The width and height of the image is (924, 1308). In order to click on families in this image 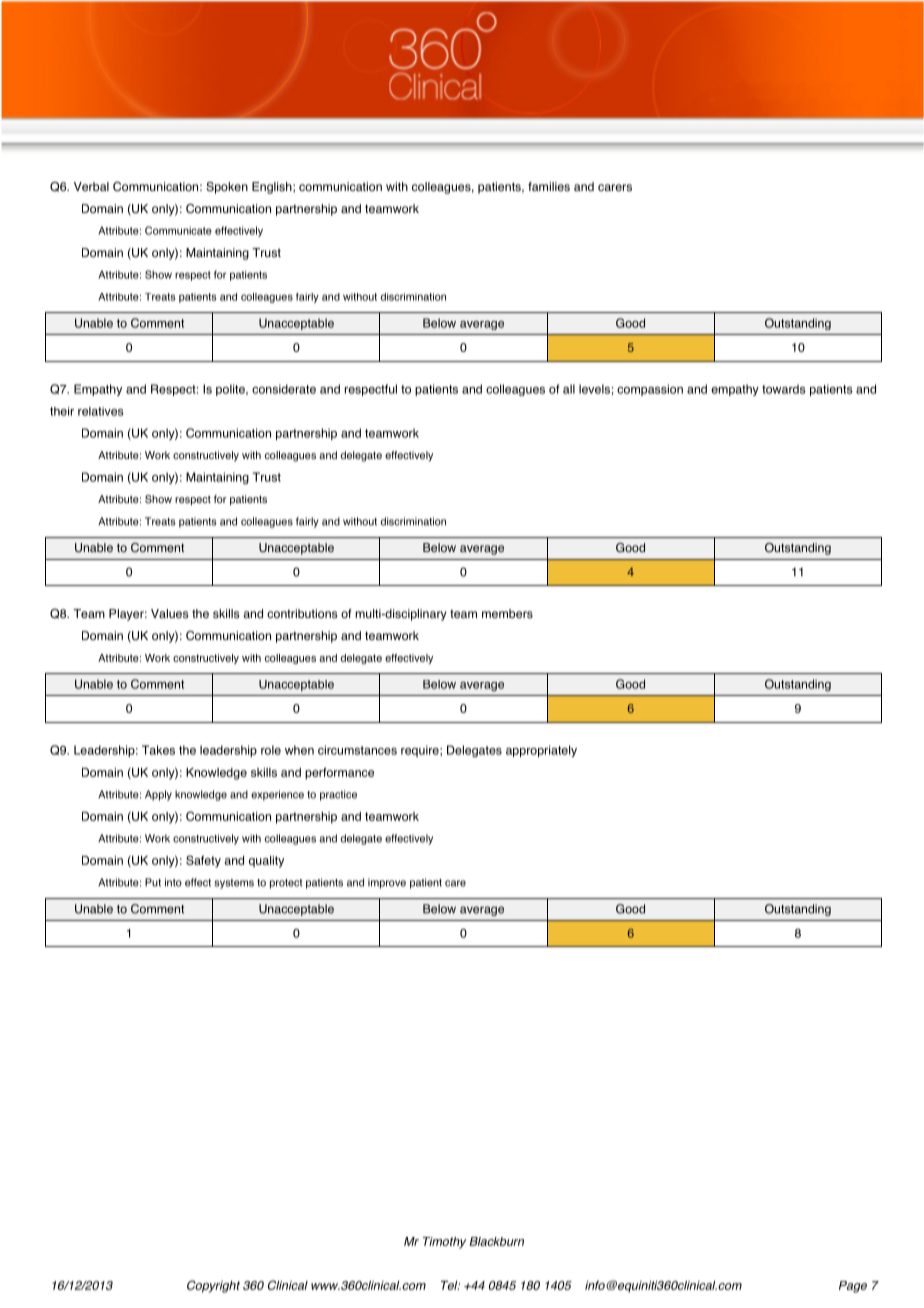, I will do `click(549, 187)`.
